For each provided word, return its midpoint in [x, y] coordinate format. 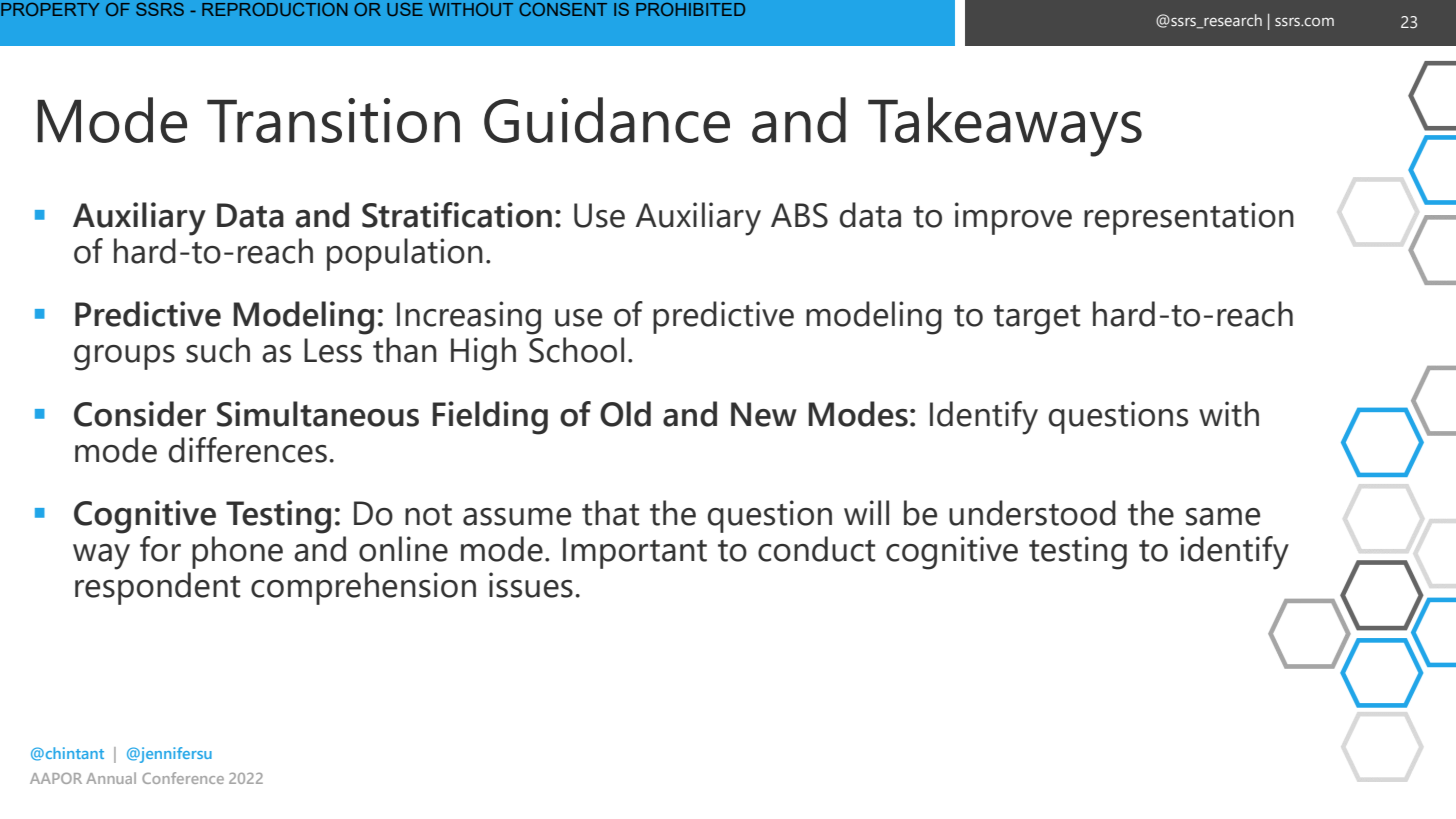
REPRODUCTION [275, 9]
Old [625, 414]
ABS [799, 215]
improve [1013, 218]
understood [1032, 513]
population [405, 254]
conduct [816, 549]
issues [531, 585]
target [1037, 320]
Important [635, 553]
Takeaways [1005, 127]
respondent [157, 588]
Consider [140, 414]
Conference [183, 778]
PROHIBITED [690, 9]
